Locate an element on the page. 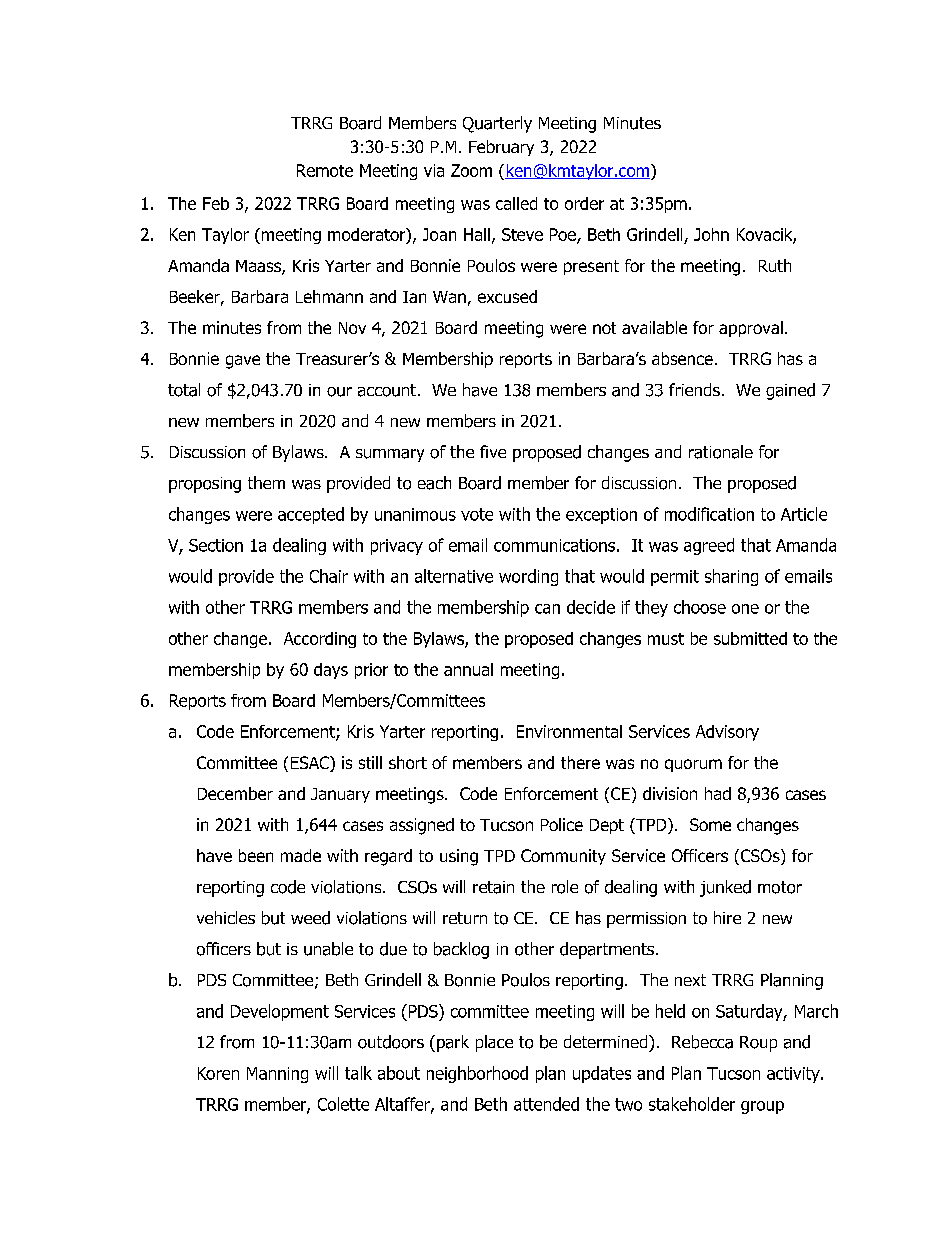 The height and width of the document is (1233, 952). them is located at coordinates (266, 482).
